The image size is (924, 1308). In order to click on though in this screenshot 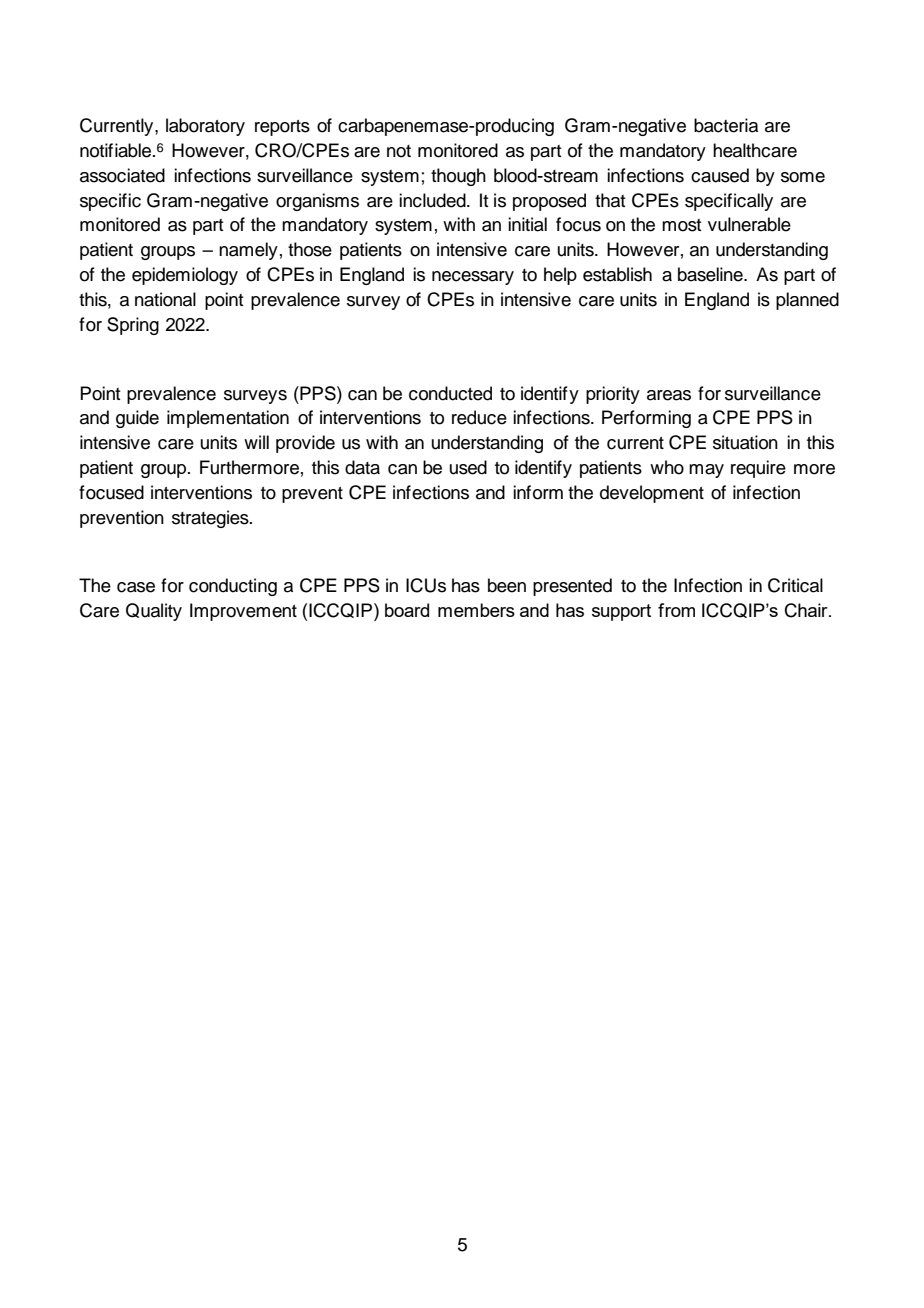, I will do `click(458, 177)`.
